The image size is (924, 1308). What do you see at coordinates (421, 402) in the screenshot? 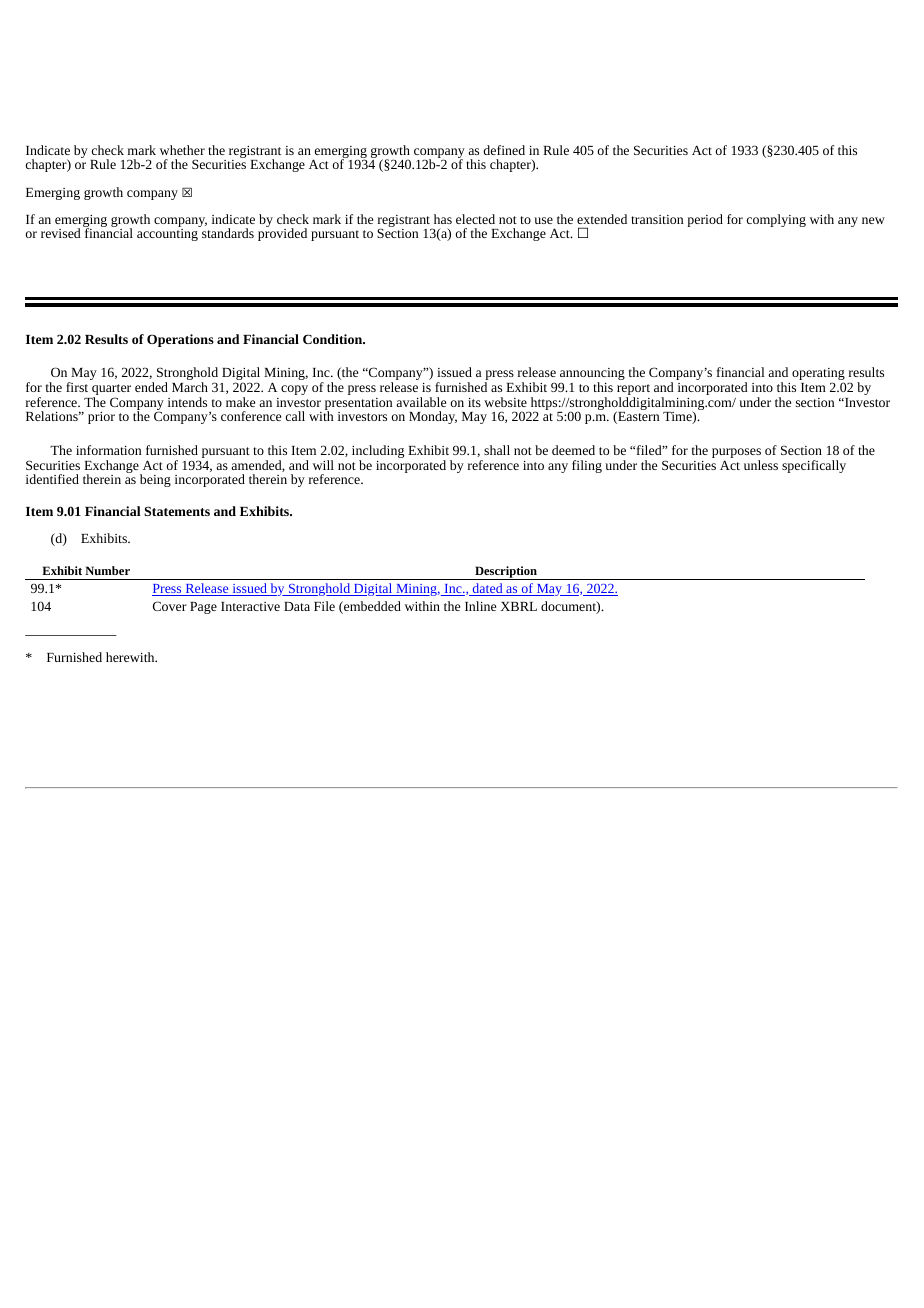
I see `available` at bounding box center [421, 402].
